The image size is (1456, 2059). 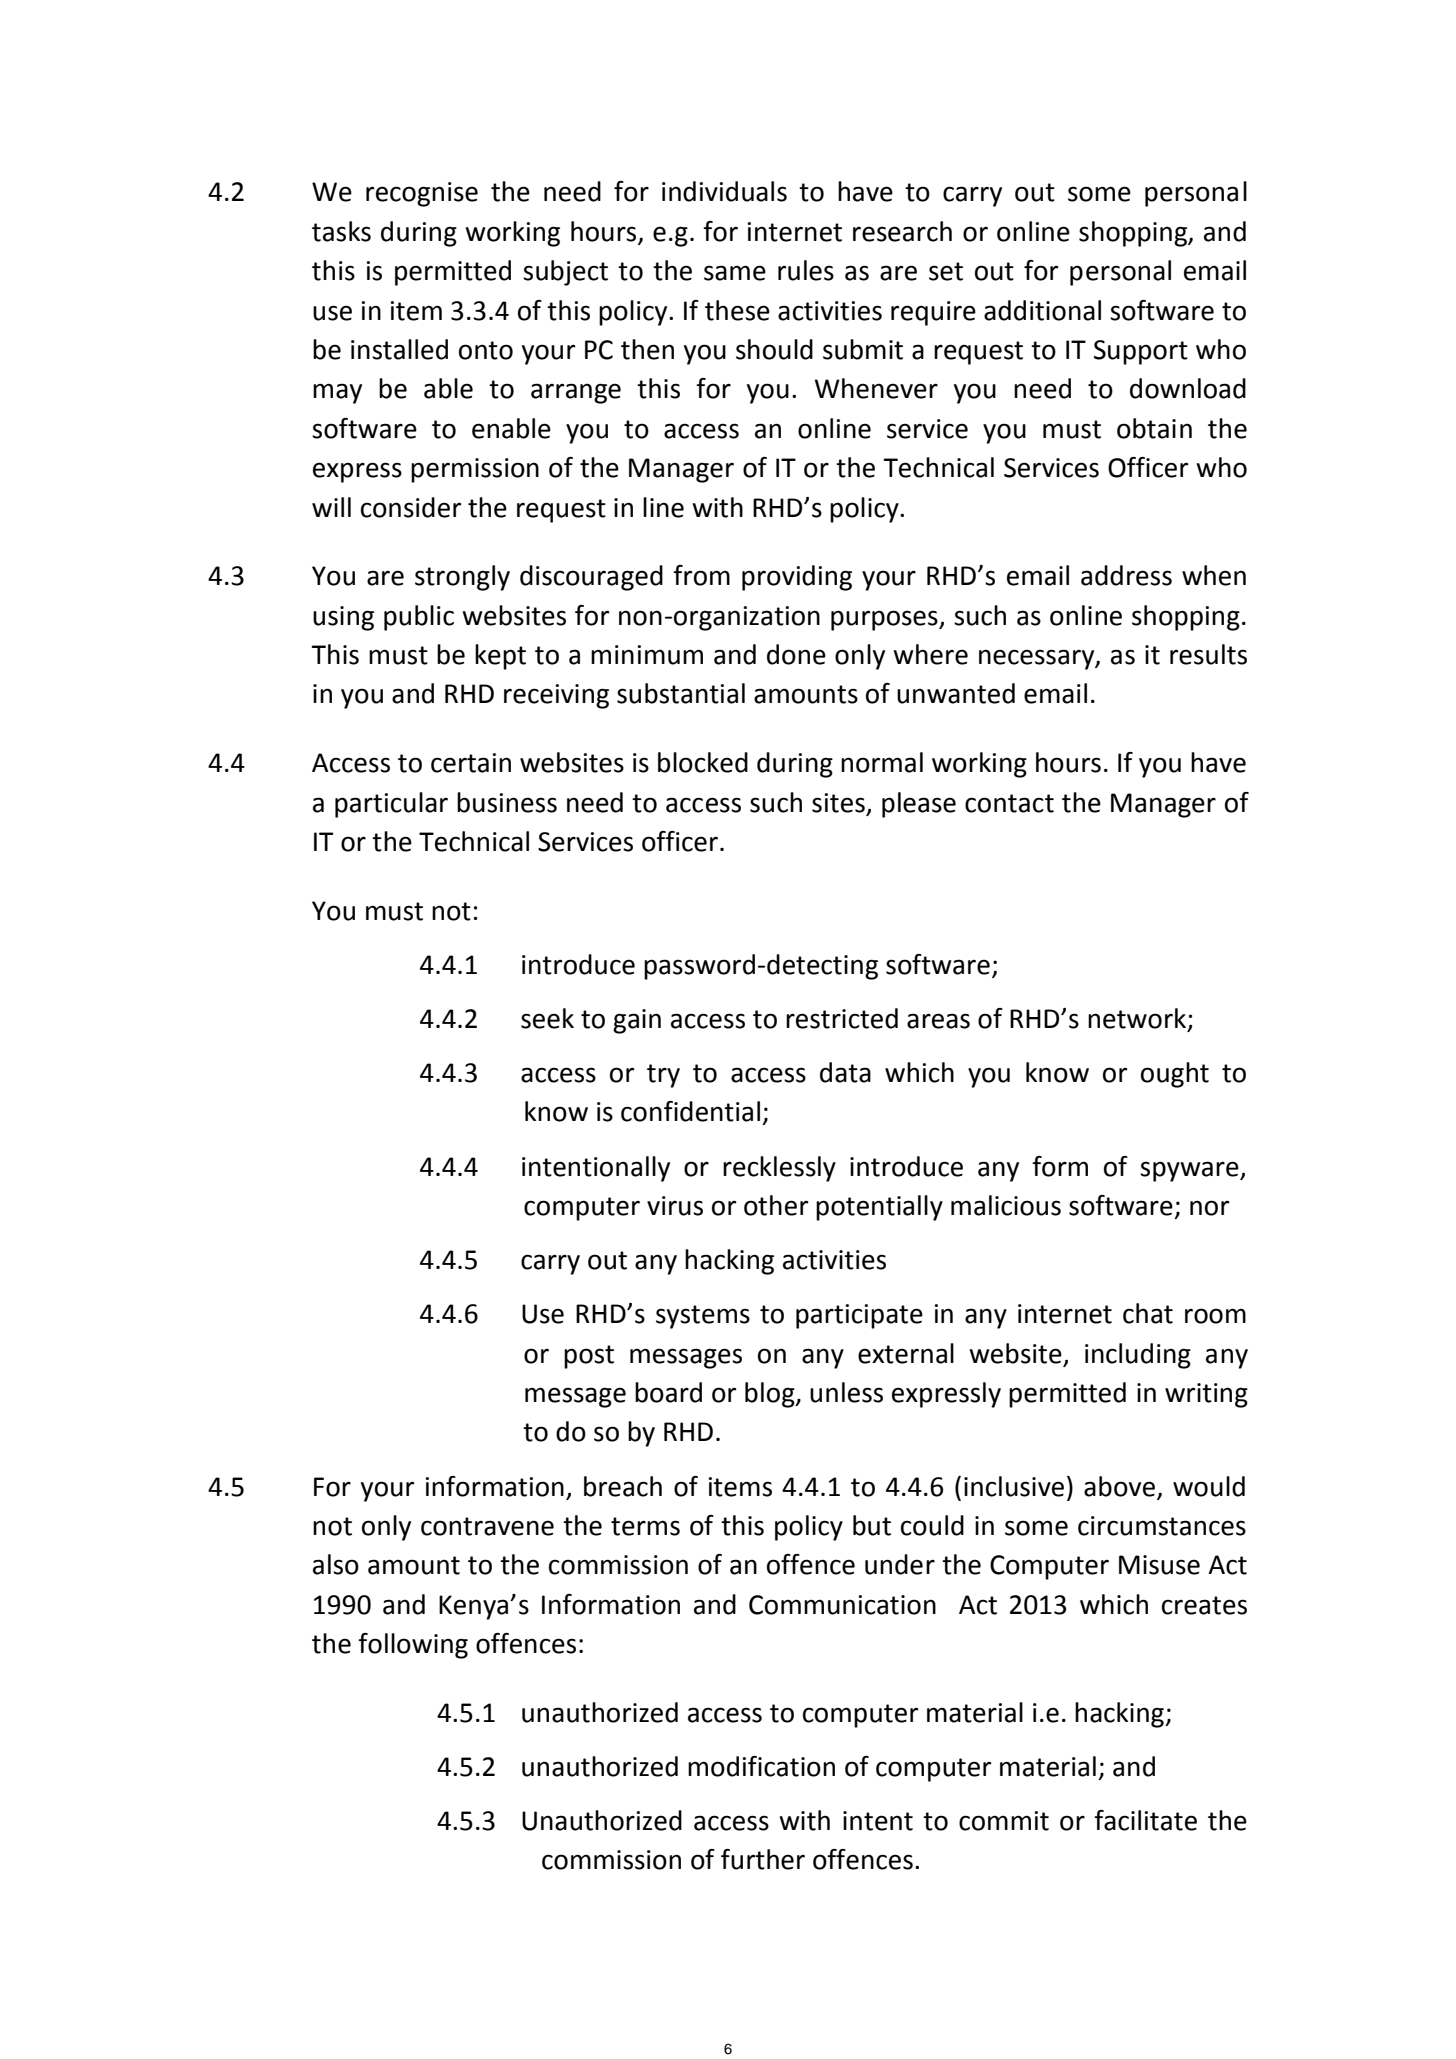 I want to click on restricted, so click(x=842, y=1018).
